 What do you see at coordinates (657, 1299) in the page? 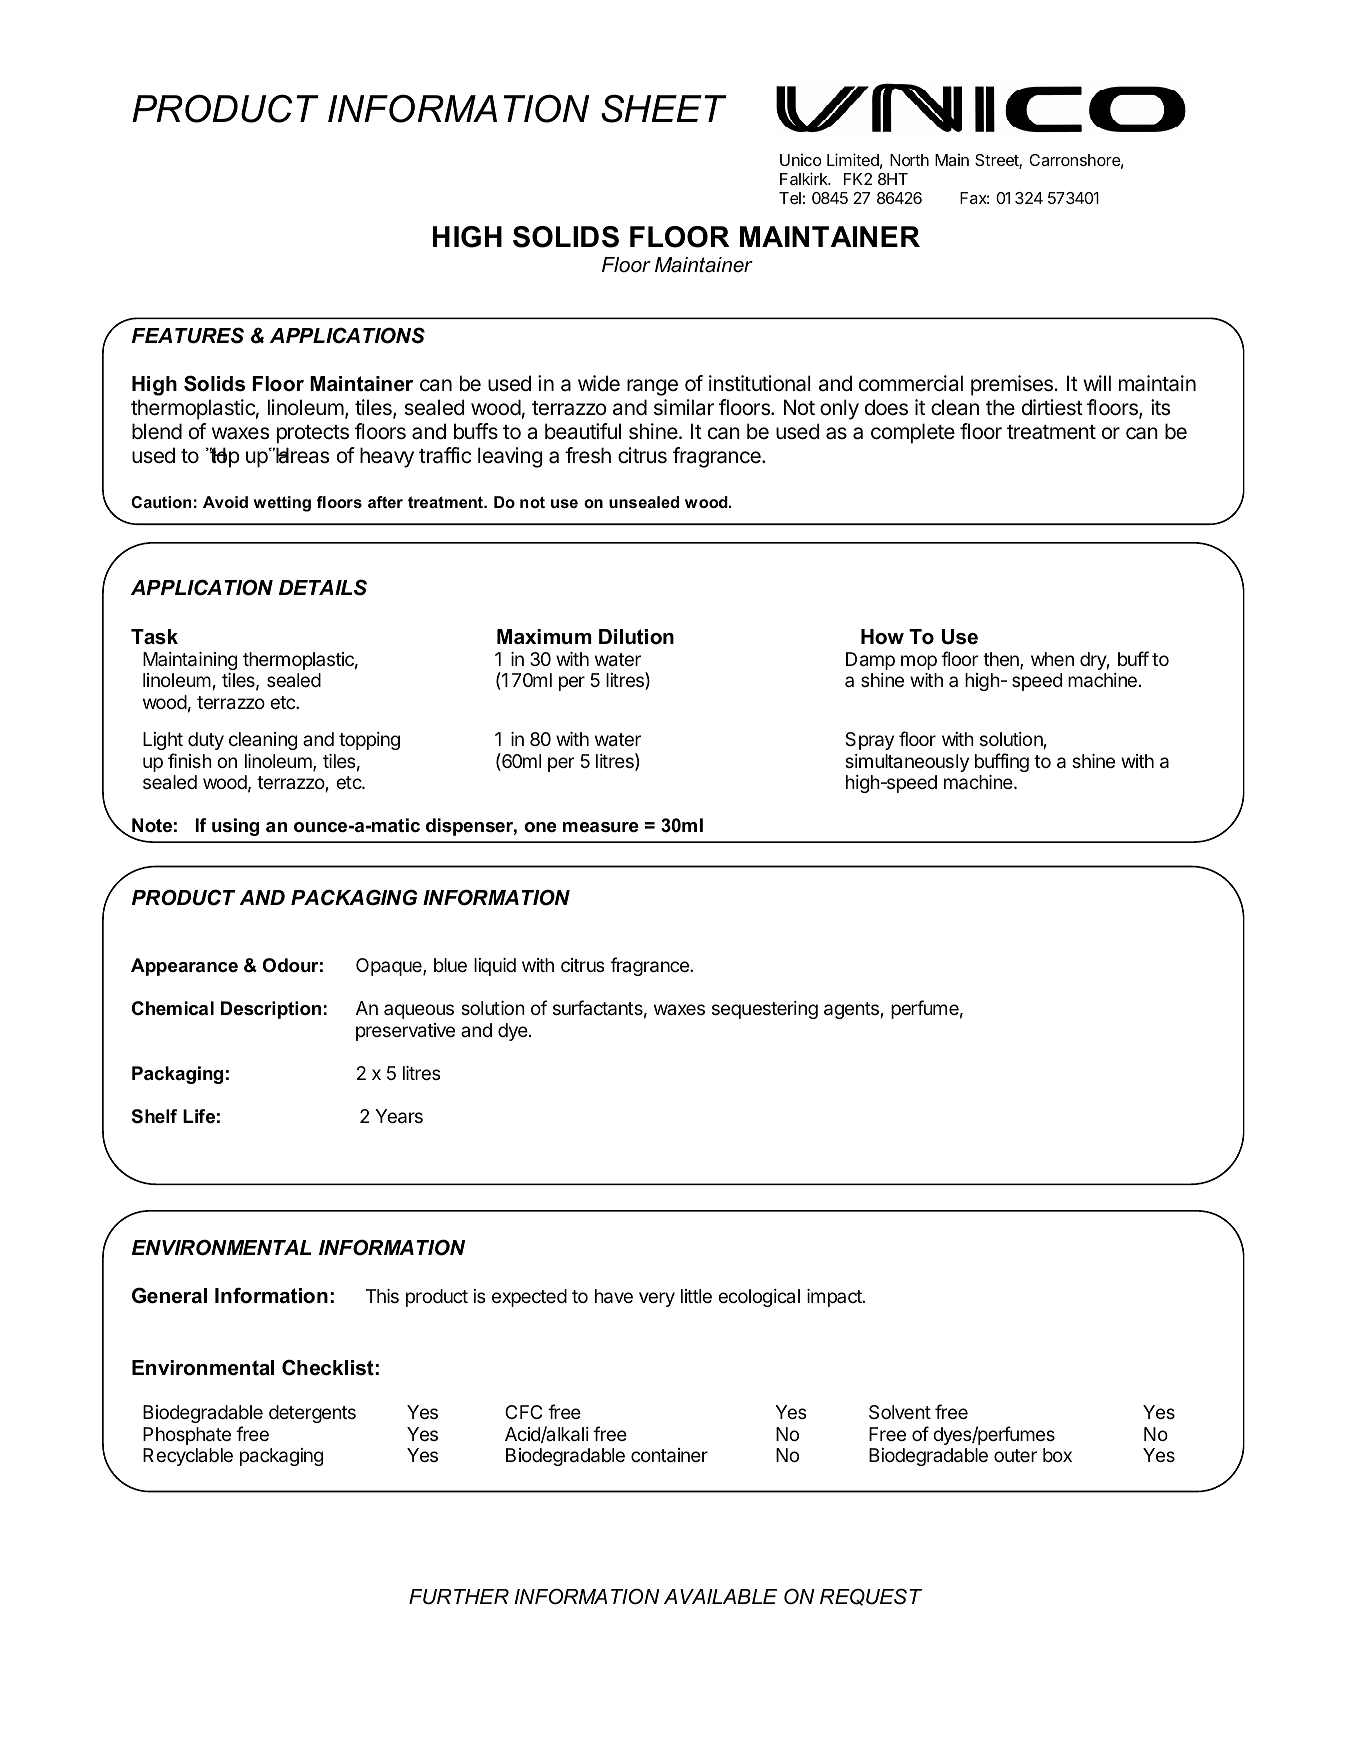
I see `very` at bounding box center [657, 1299].
